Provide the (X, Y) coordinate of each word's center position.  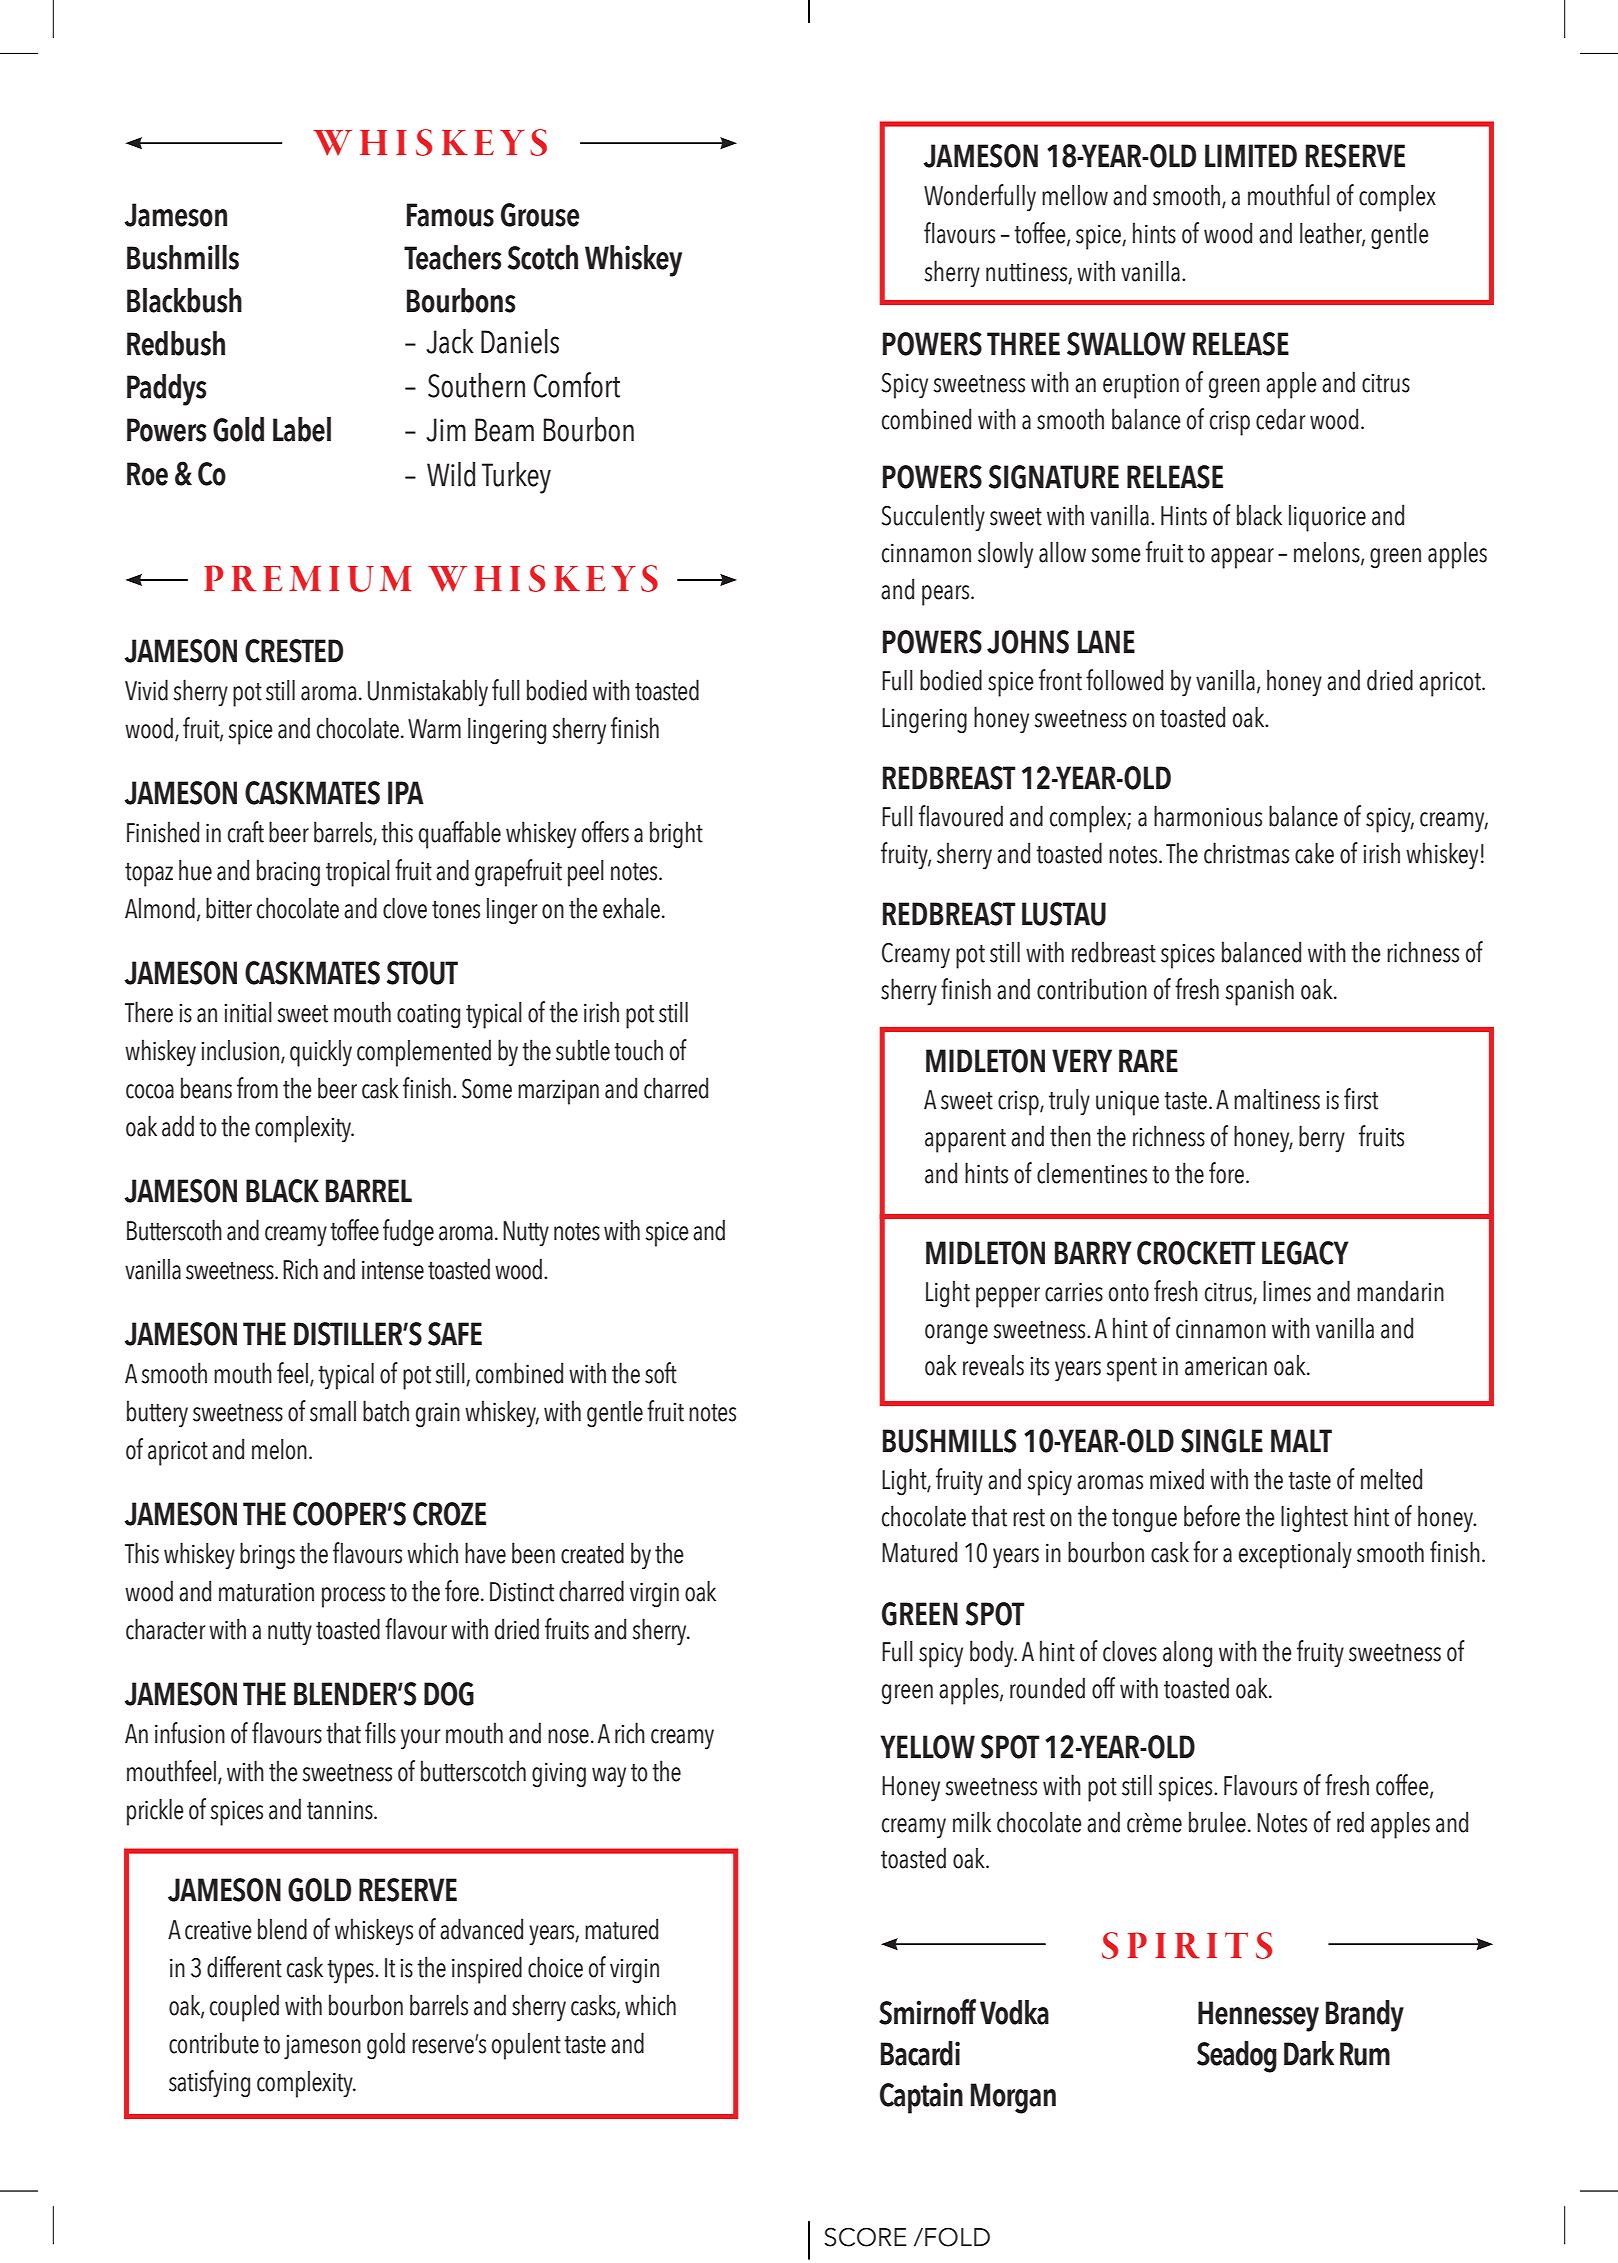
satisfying (209, 2084)
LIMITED (1251, 155)
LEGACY (1305, 1253)
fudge (408, 1233)
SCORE (866, 2237)
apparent (965, 1141)
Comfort (577, 385)
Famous (450, 215)
